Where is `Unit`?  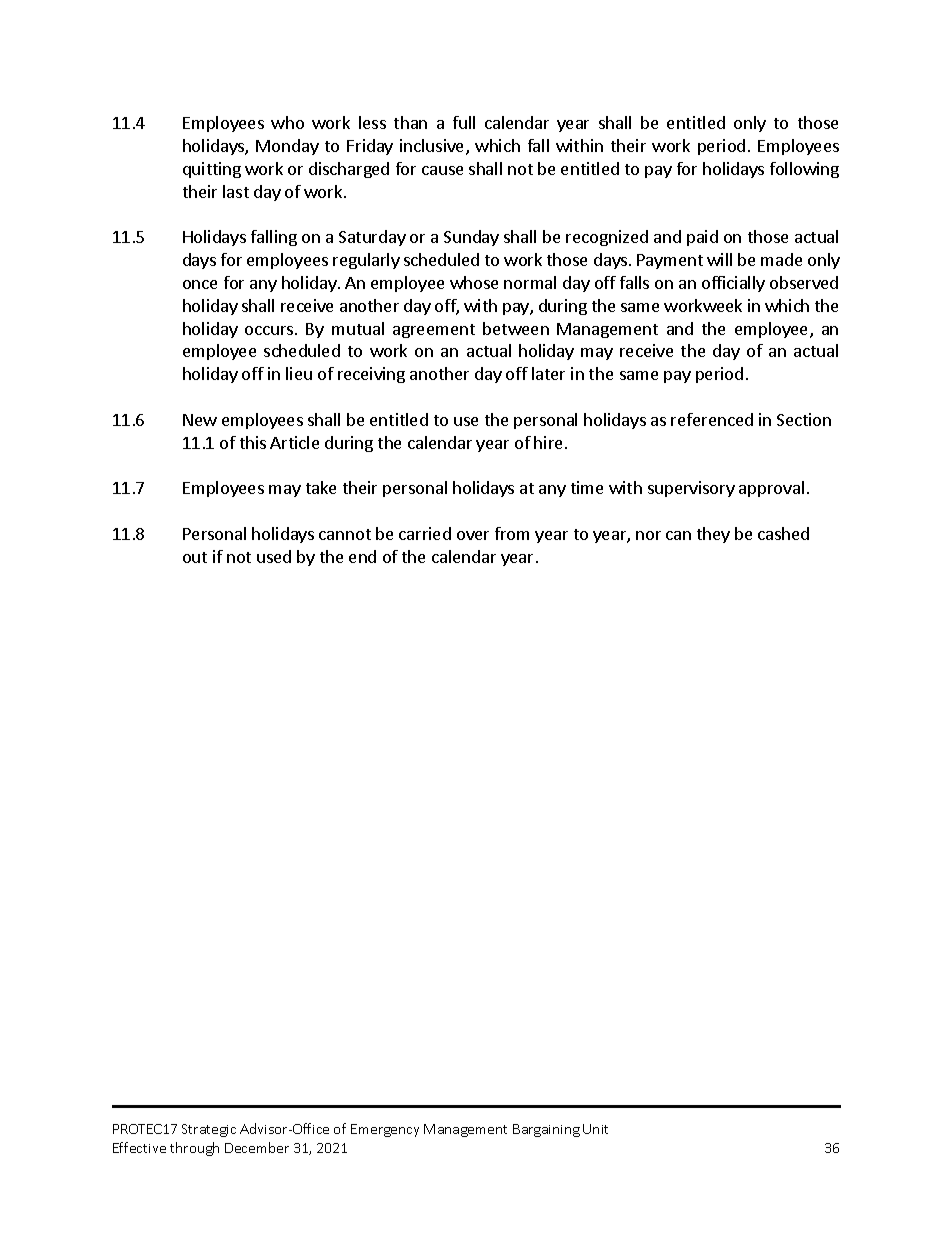
Unit is located at coordinates (595, 1129).
